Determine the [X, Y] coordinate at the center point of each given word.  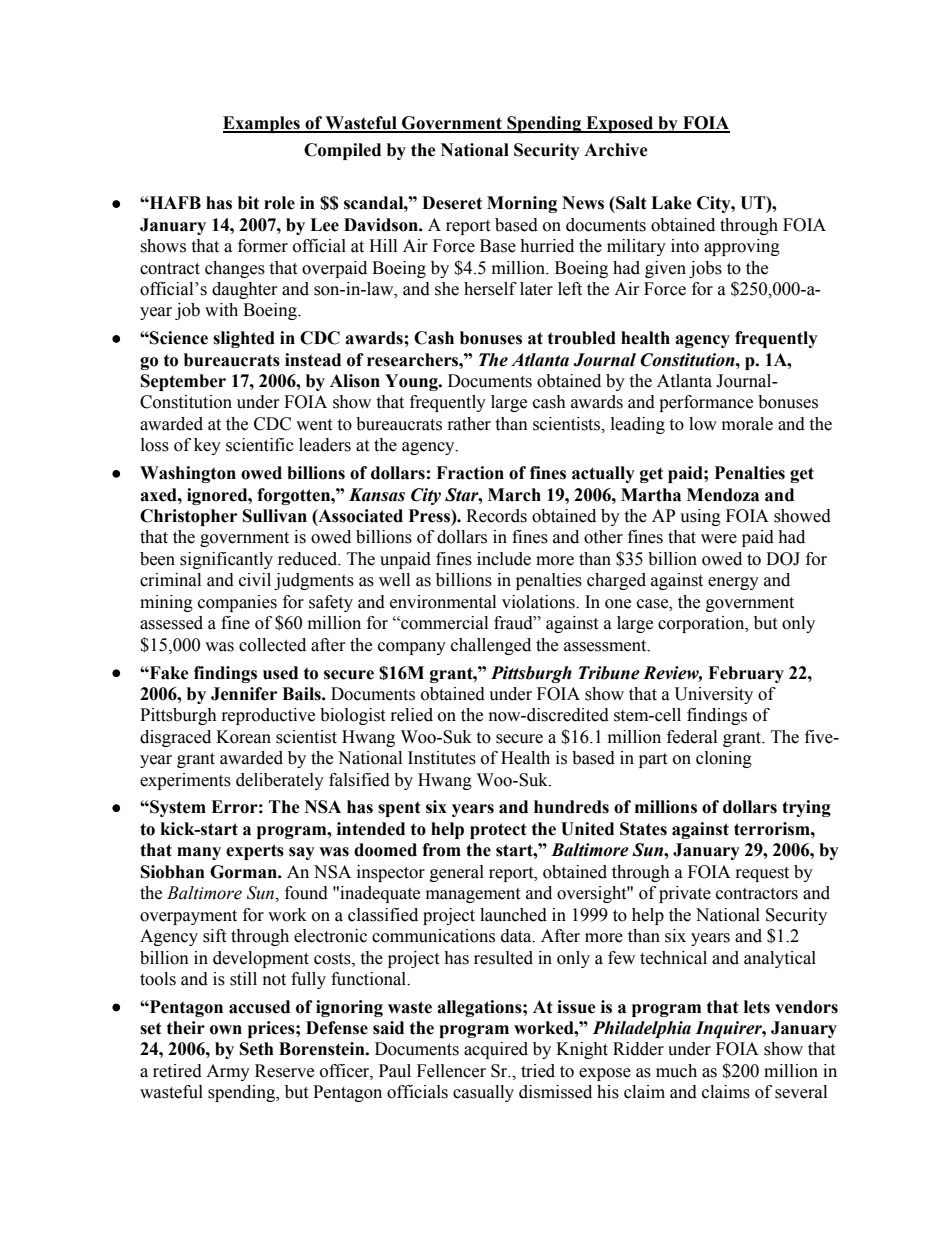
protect [498, 831]
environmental [443, 602]
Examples [262, 124]
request [762, 874]
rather [469, 424]
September [183, 382]
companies [237, 603]
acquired [496, 1050]
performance [706, 403]
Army [228, 1072]
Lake [671, 203]
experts [255, 852]
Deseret [452, 203]
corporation [702, 624]
